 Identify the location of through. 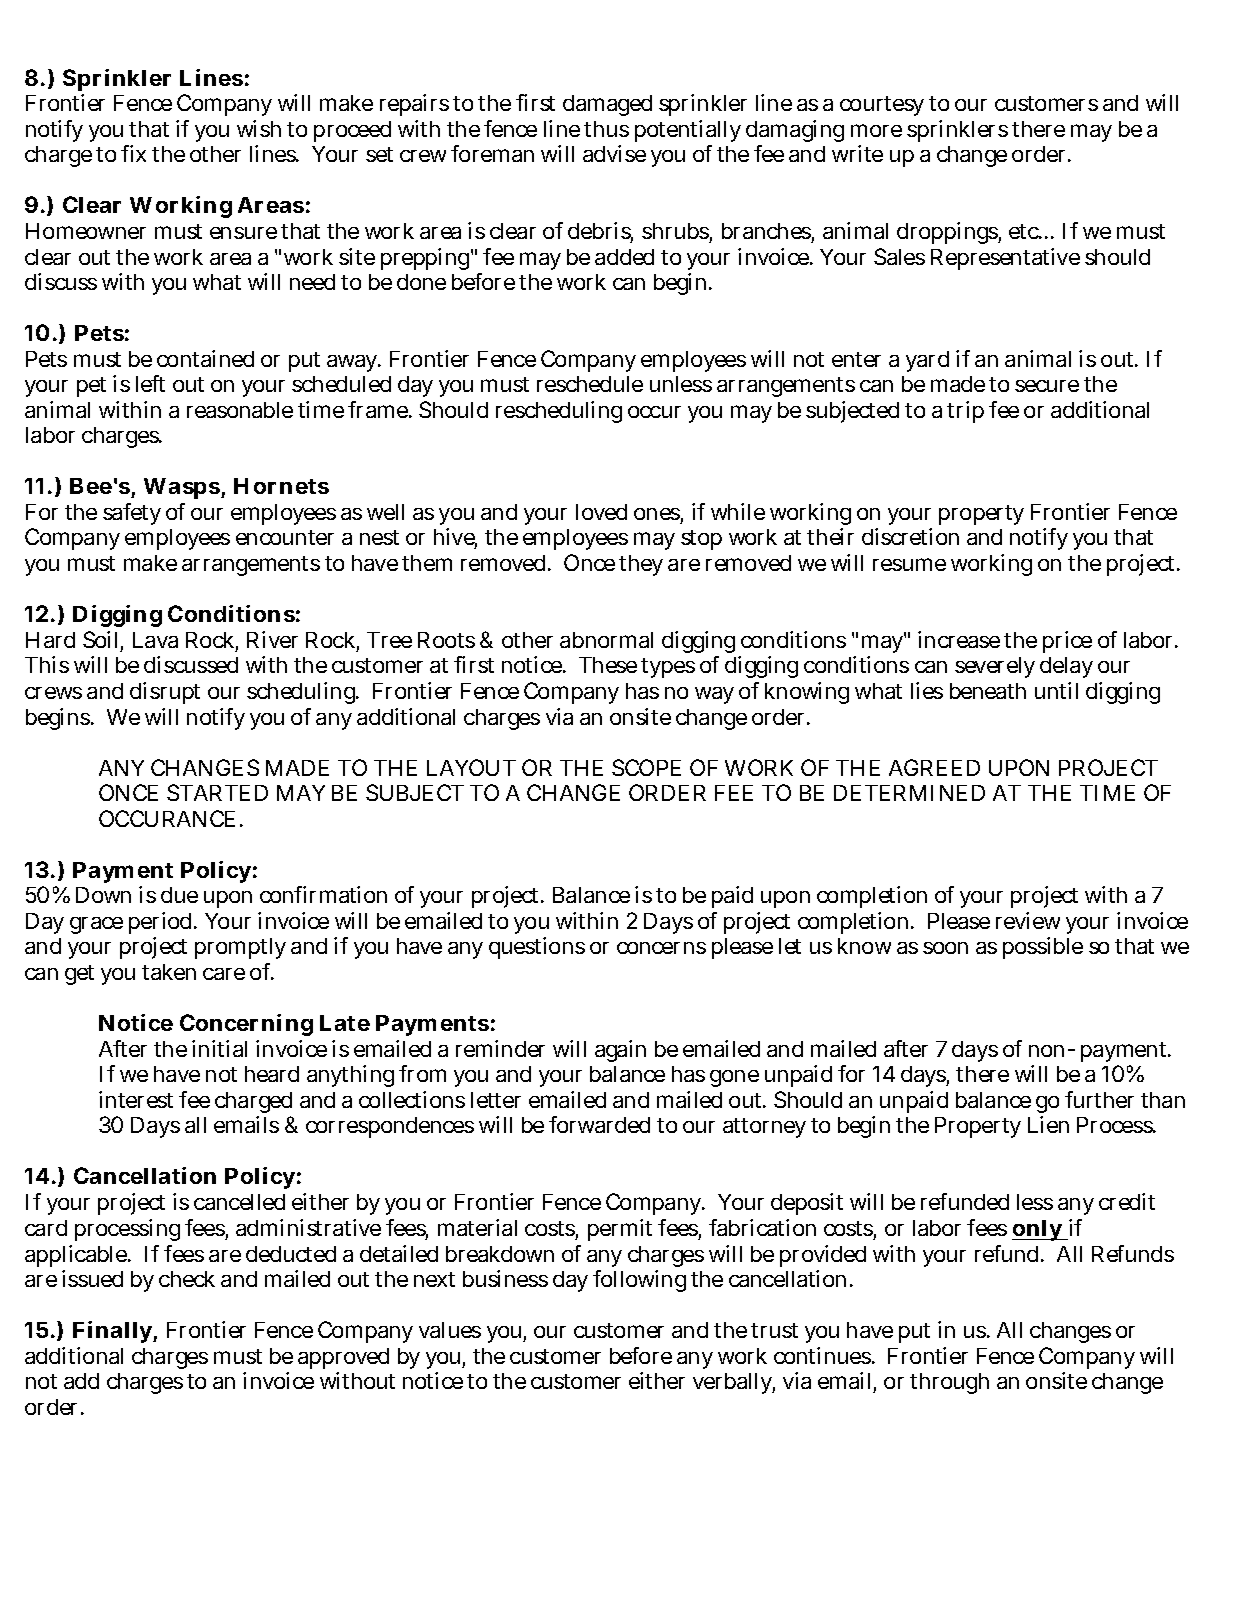
(949, 1383).
